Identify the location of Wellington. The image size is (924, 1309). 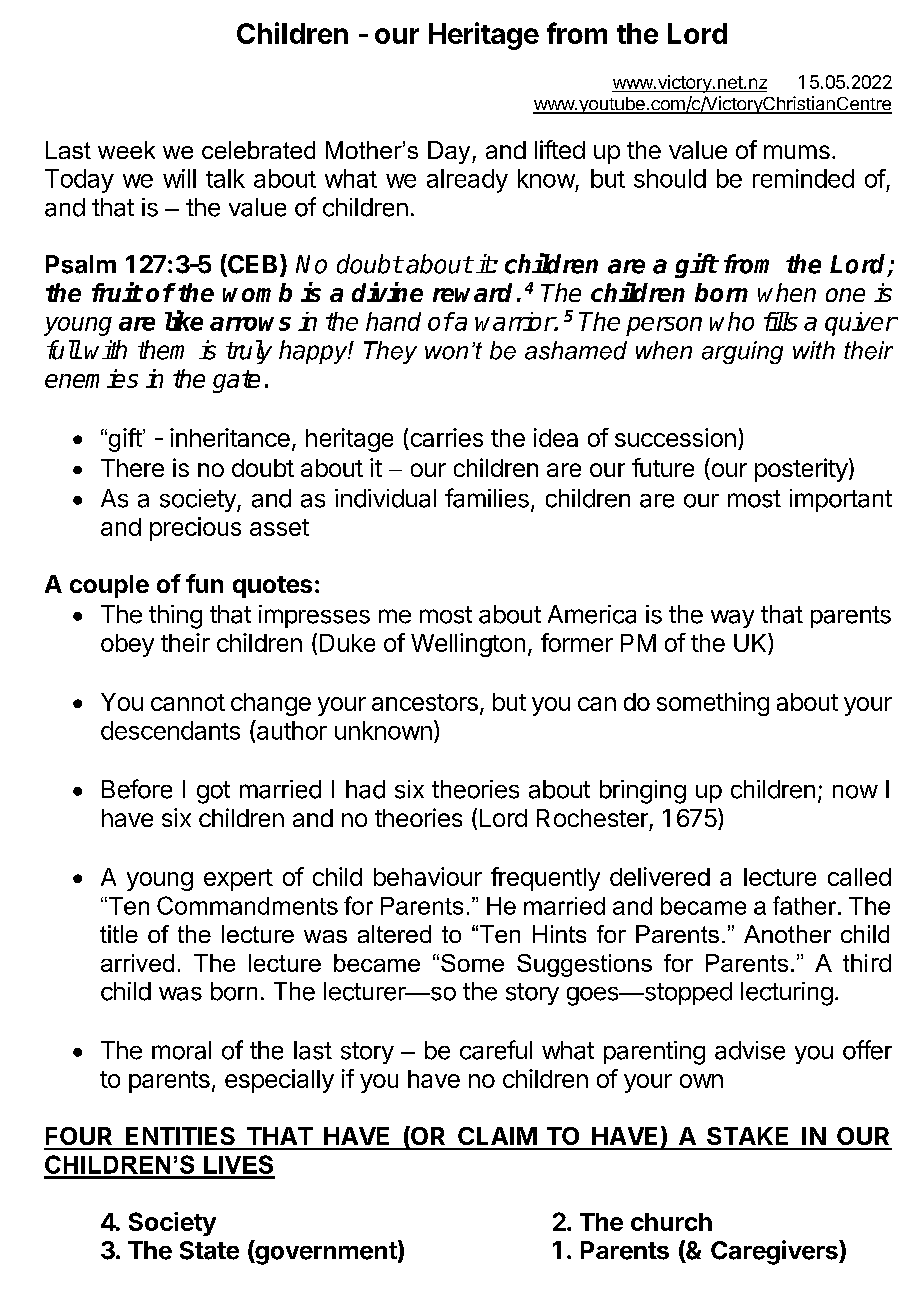
(468, 645).
